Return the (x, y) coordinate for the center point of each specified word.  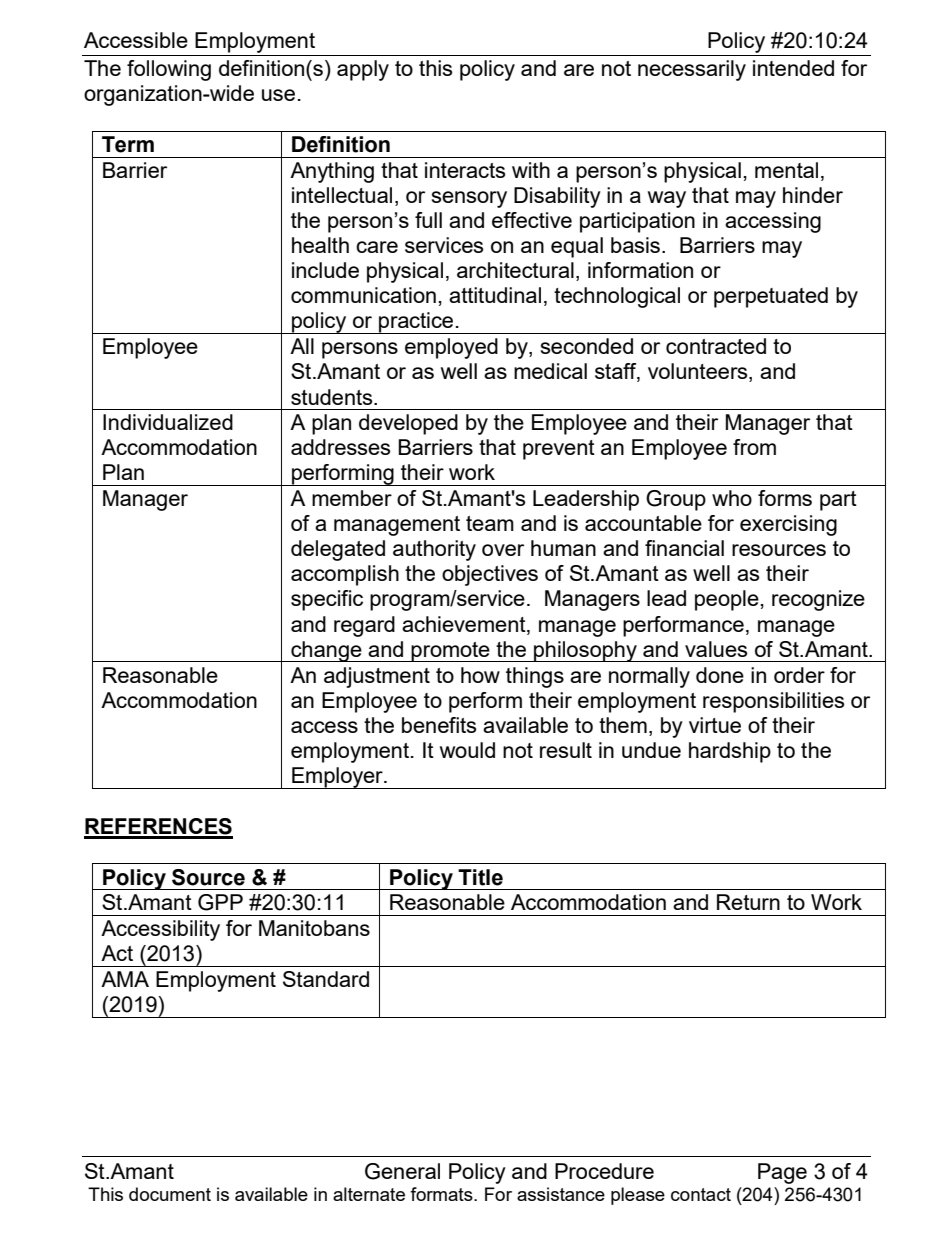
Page (782, 1173)
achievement (465, 624)
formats (442, 1194)
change (326, 651)
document (170, 1194)
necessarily (692, 70)
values (716, 649)
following (169, 70)
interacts (465, 170)
